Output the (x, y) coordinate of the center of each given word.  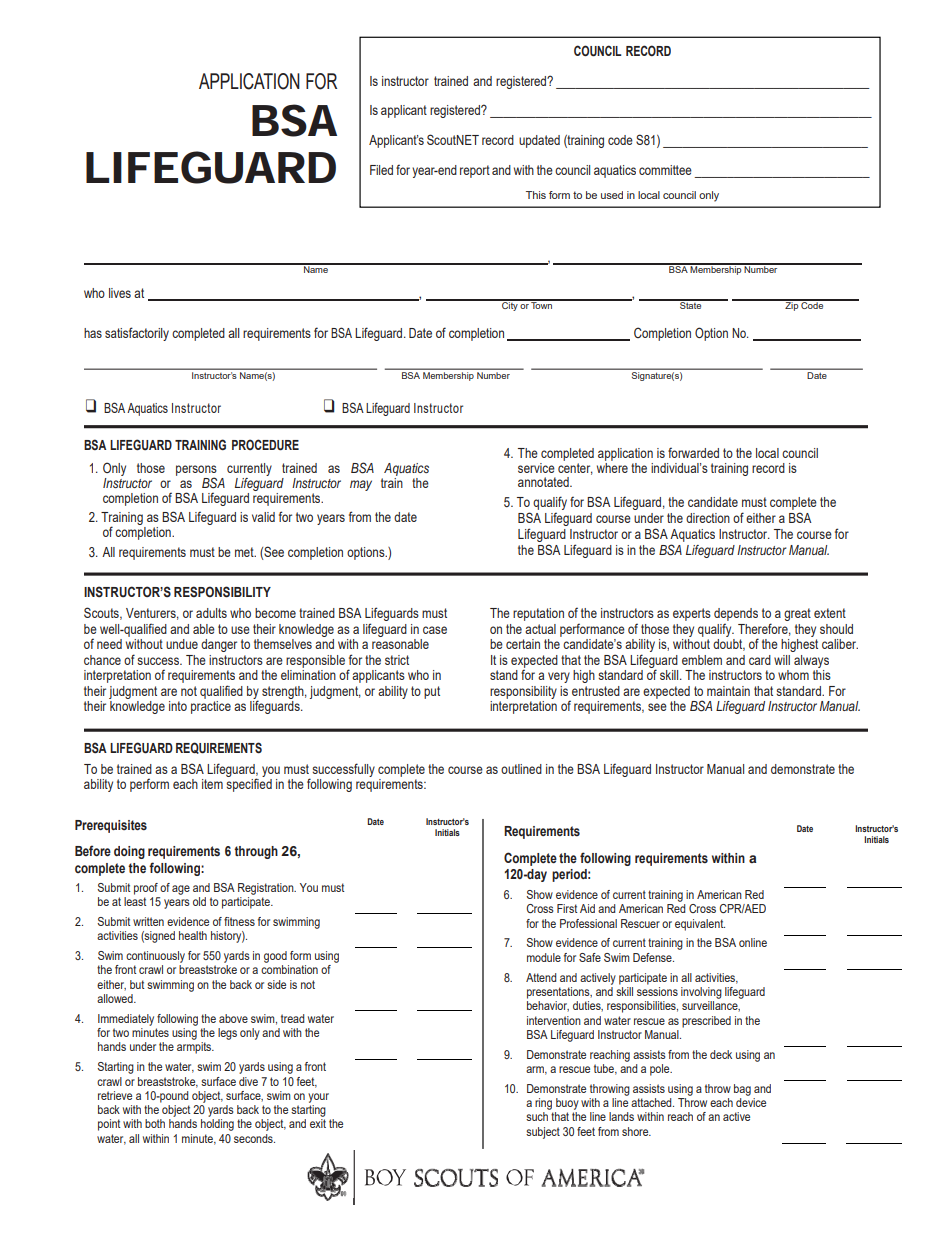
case (435, 630)
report (475, 171)
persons (196, 472)
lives (120, 293)
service (536, 468)
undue (182, 644)
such (537, 1116)
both (155, 1123)
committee (665, 170)
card (760, 660)
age (181, 890)
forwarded (693, 452)
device (751, 1102)
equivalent (700, 925)
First (567, 908)
